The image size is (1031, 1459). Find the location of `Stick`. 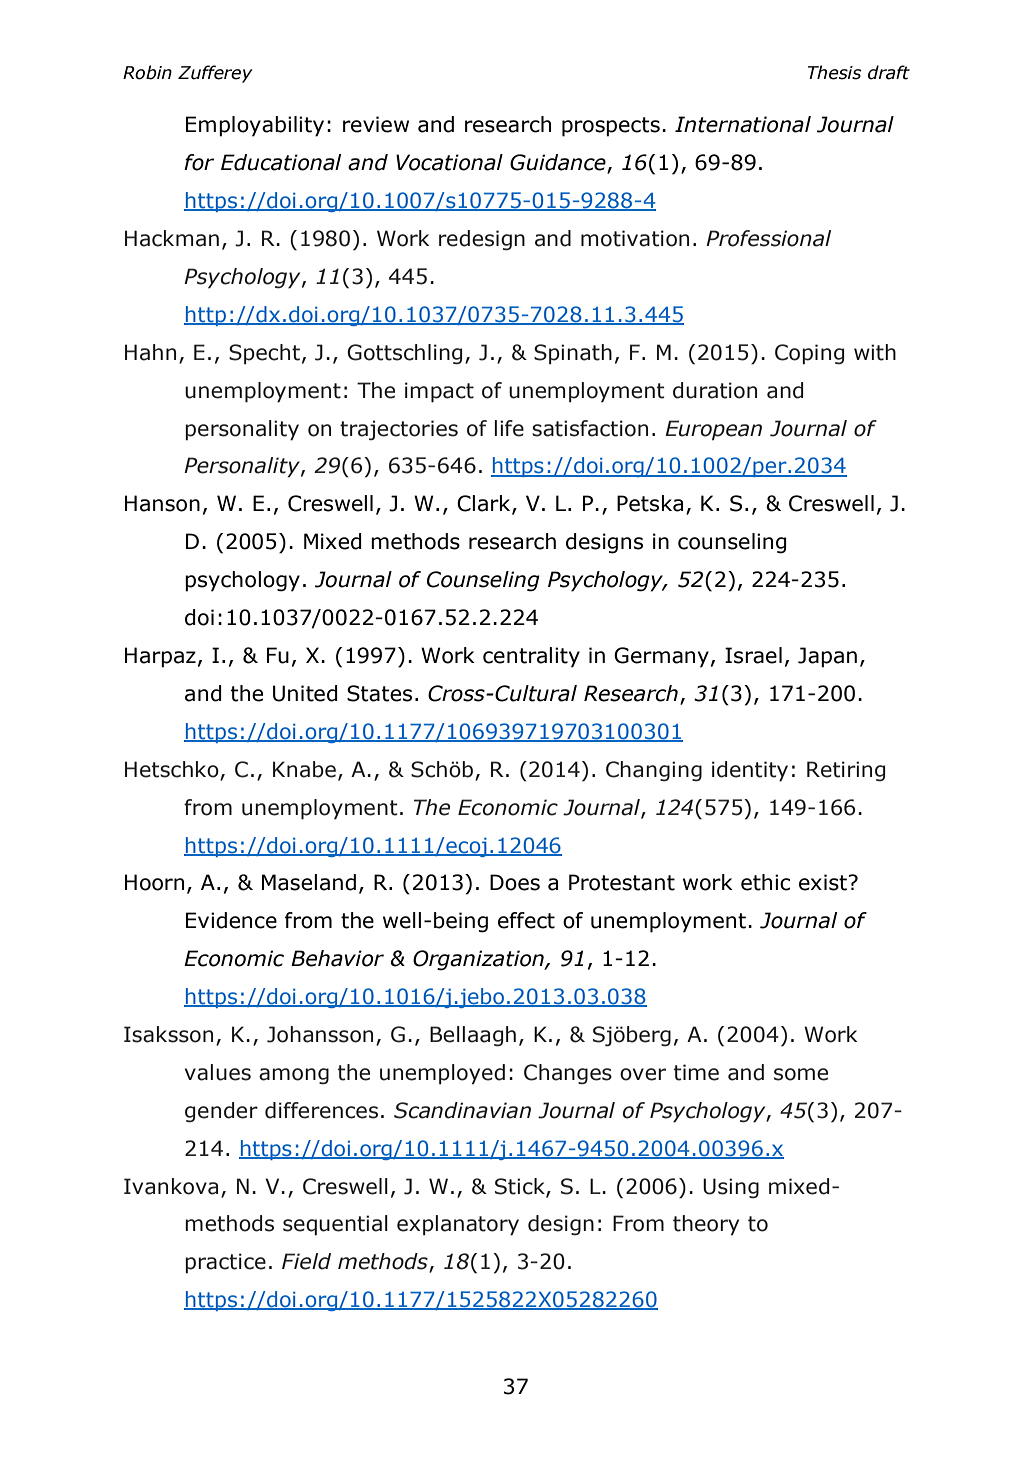

Stick is located at coordinates (521, 1187).
